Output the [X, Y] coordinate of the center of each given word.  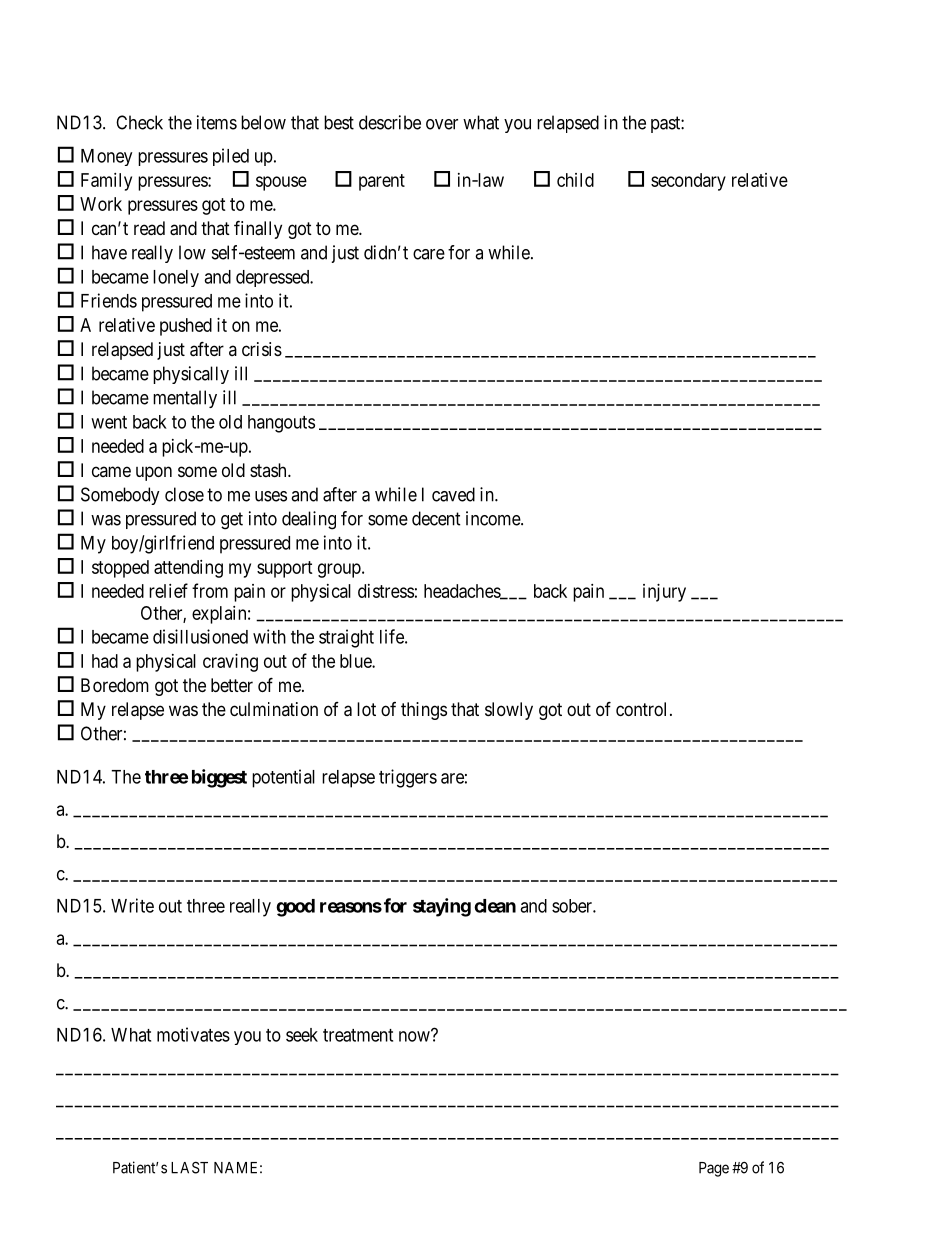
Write [132, 905]
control [641, 709]
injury [664, 593]
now [415, 1036]
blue [356, 661]
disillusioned [200, 636]
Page [714, 1169]
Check [139, 122]
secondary [688, 182]
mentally [185, 399]
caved [453, 494]
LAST [189, 1167]
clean [495, 906]
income [494, 518]
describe [390, 122]
